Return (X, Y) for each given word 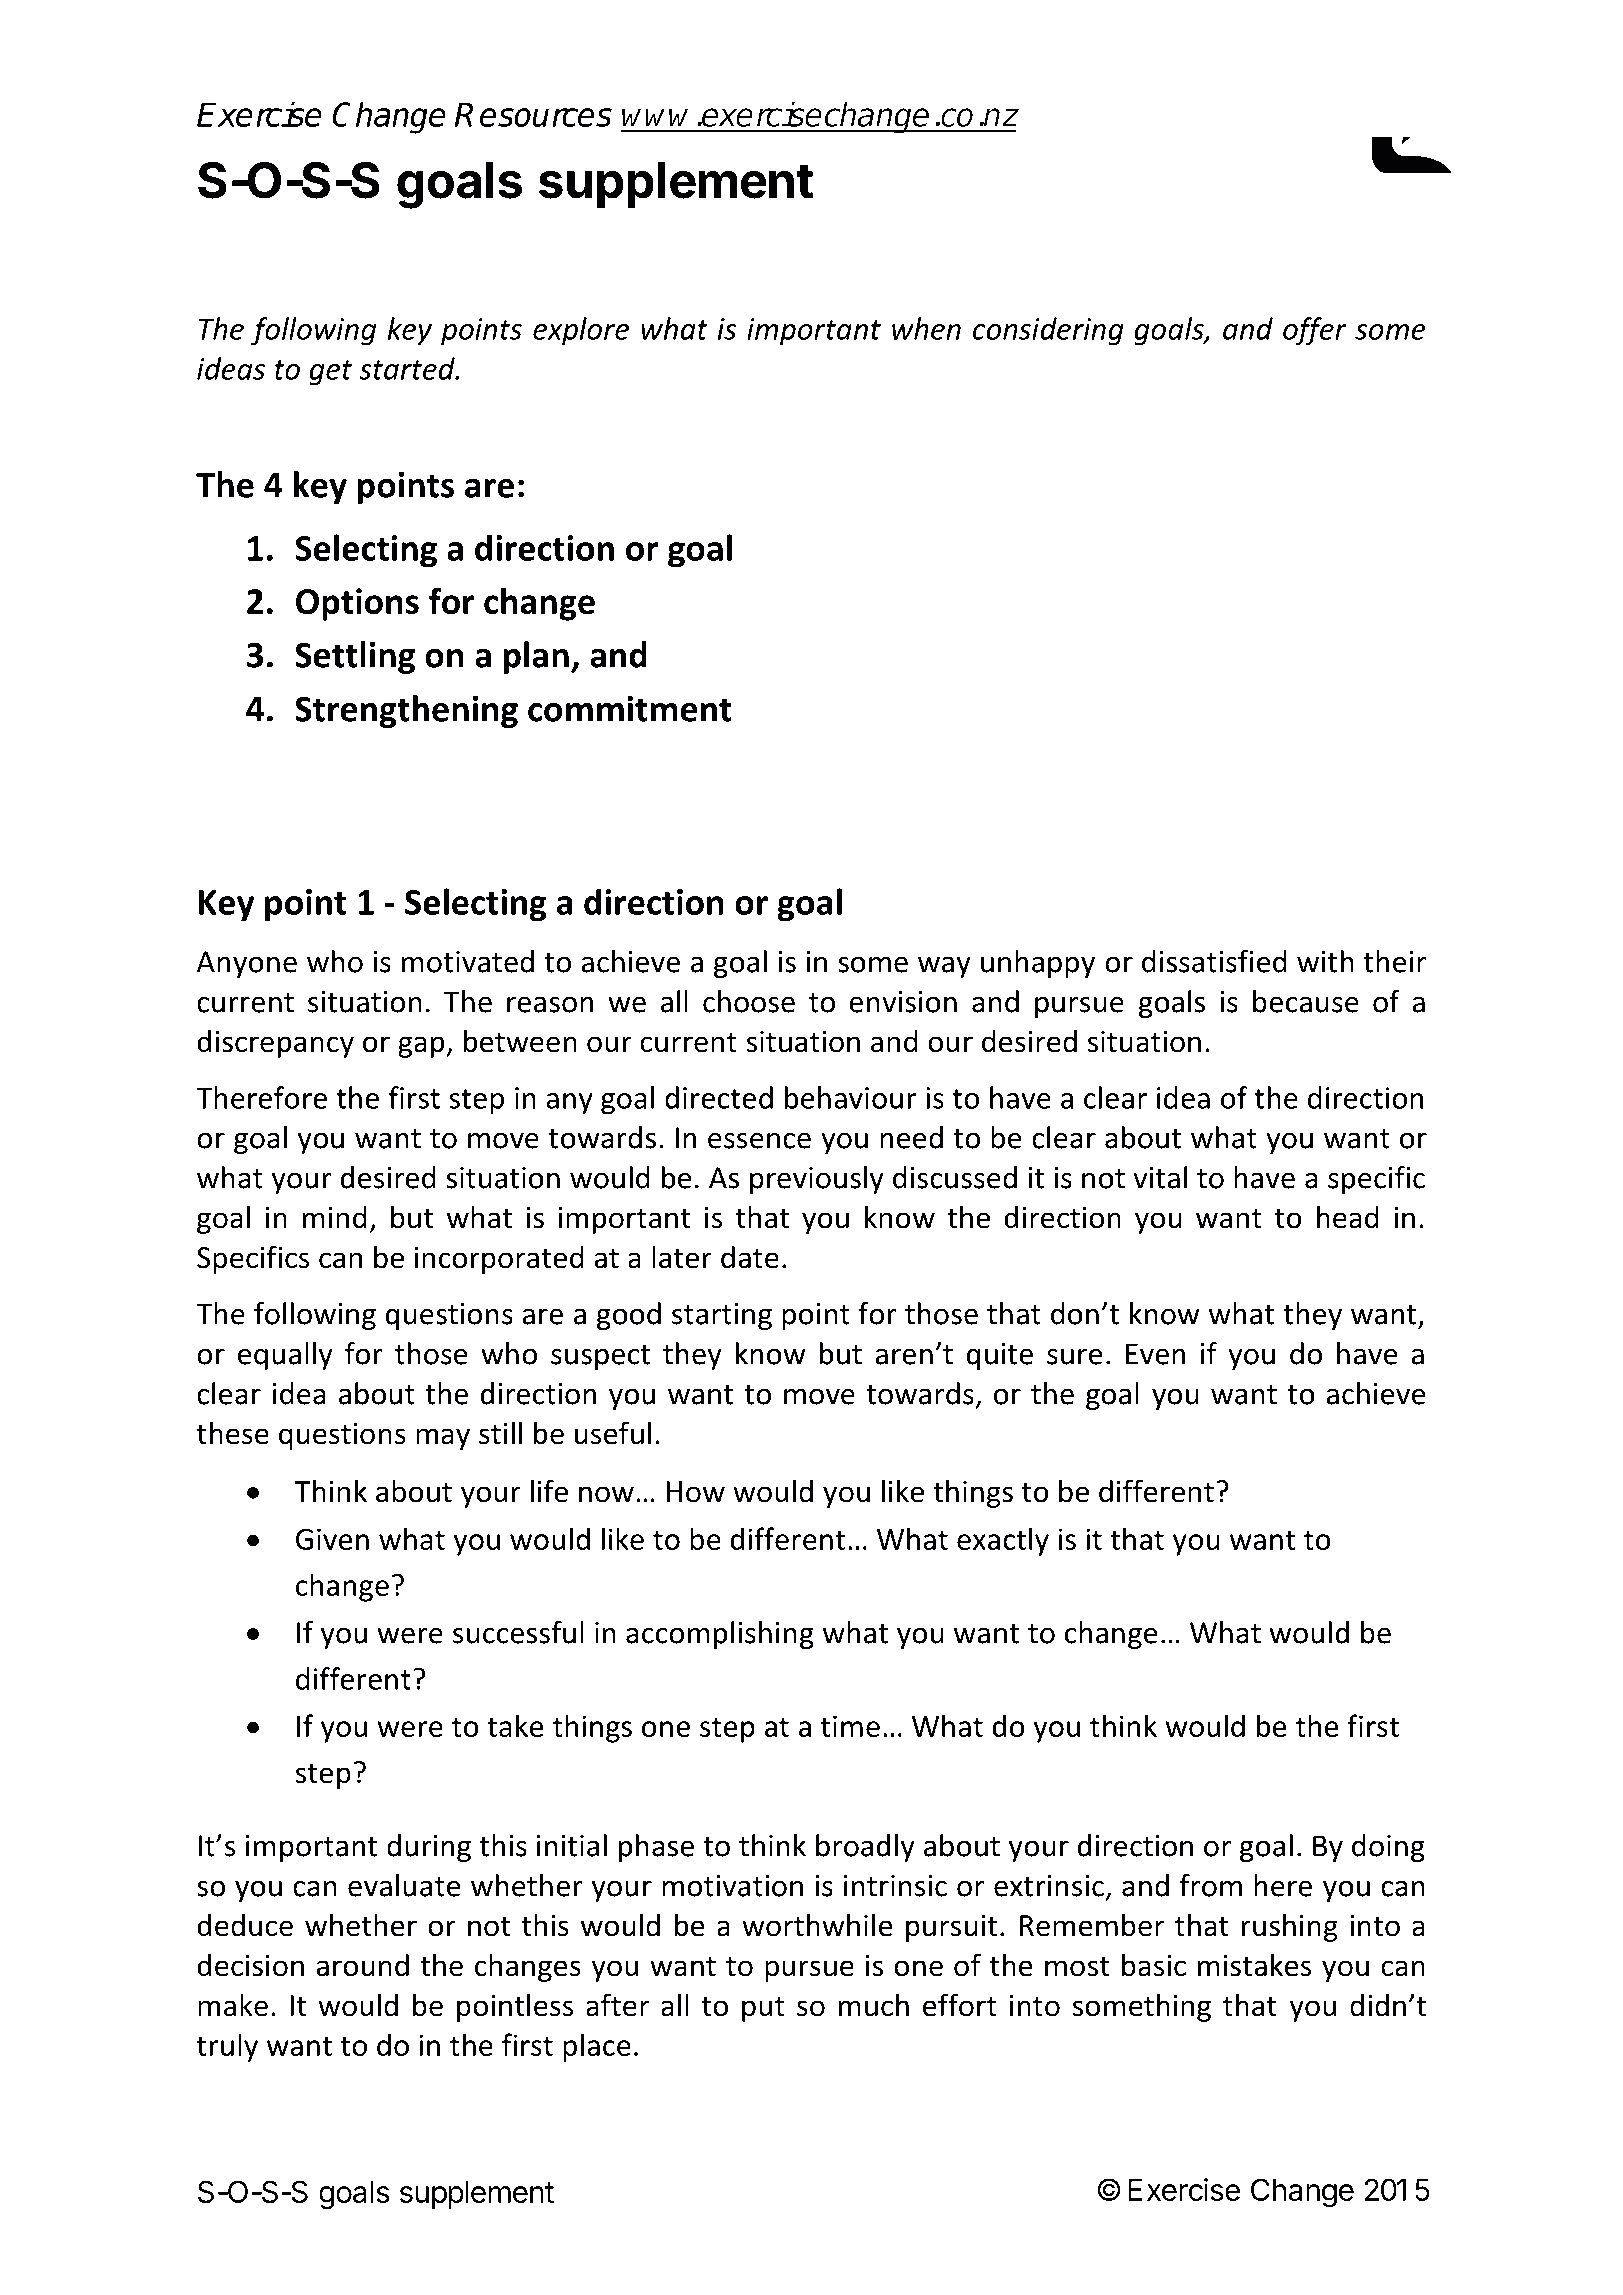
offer (1315, 331)
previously (817, 1180)
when (926, 328)
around (362, 1965)
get (330, 373)
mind (335, 1217)
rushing (1290, 1927)
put (763, 2009)
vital (1160, 1177)
